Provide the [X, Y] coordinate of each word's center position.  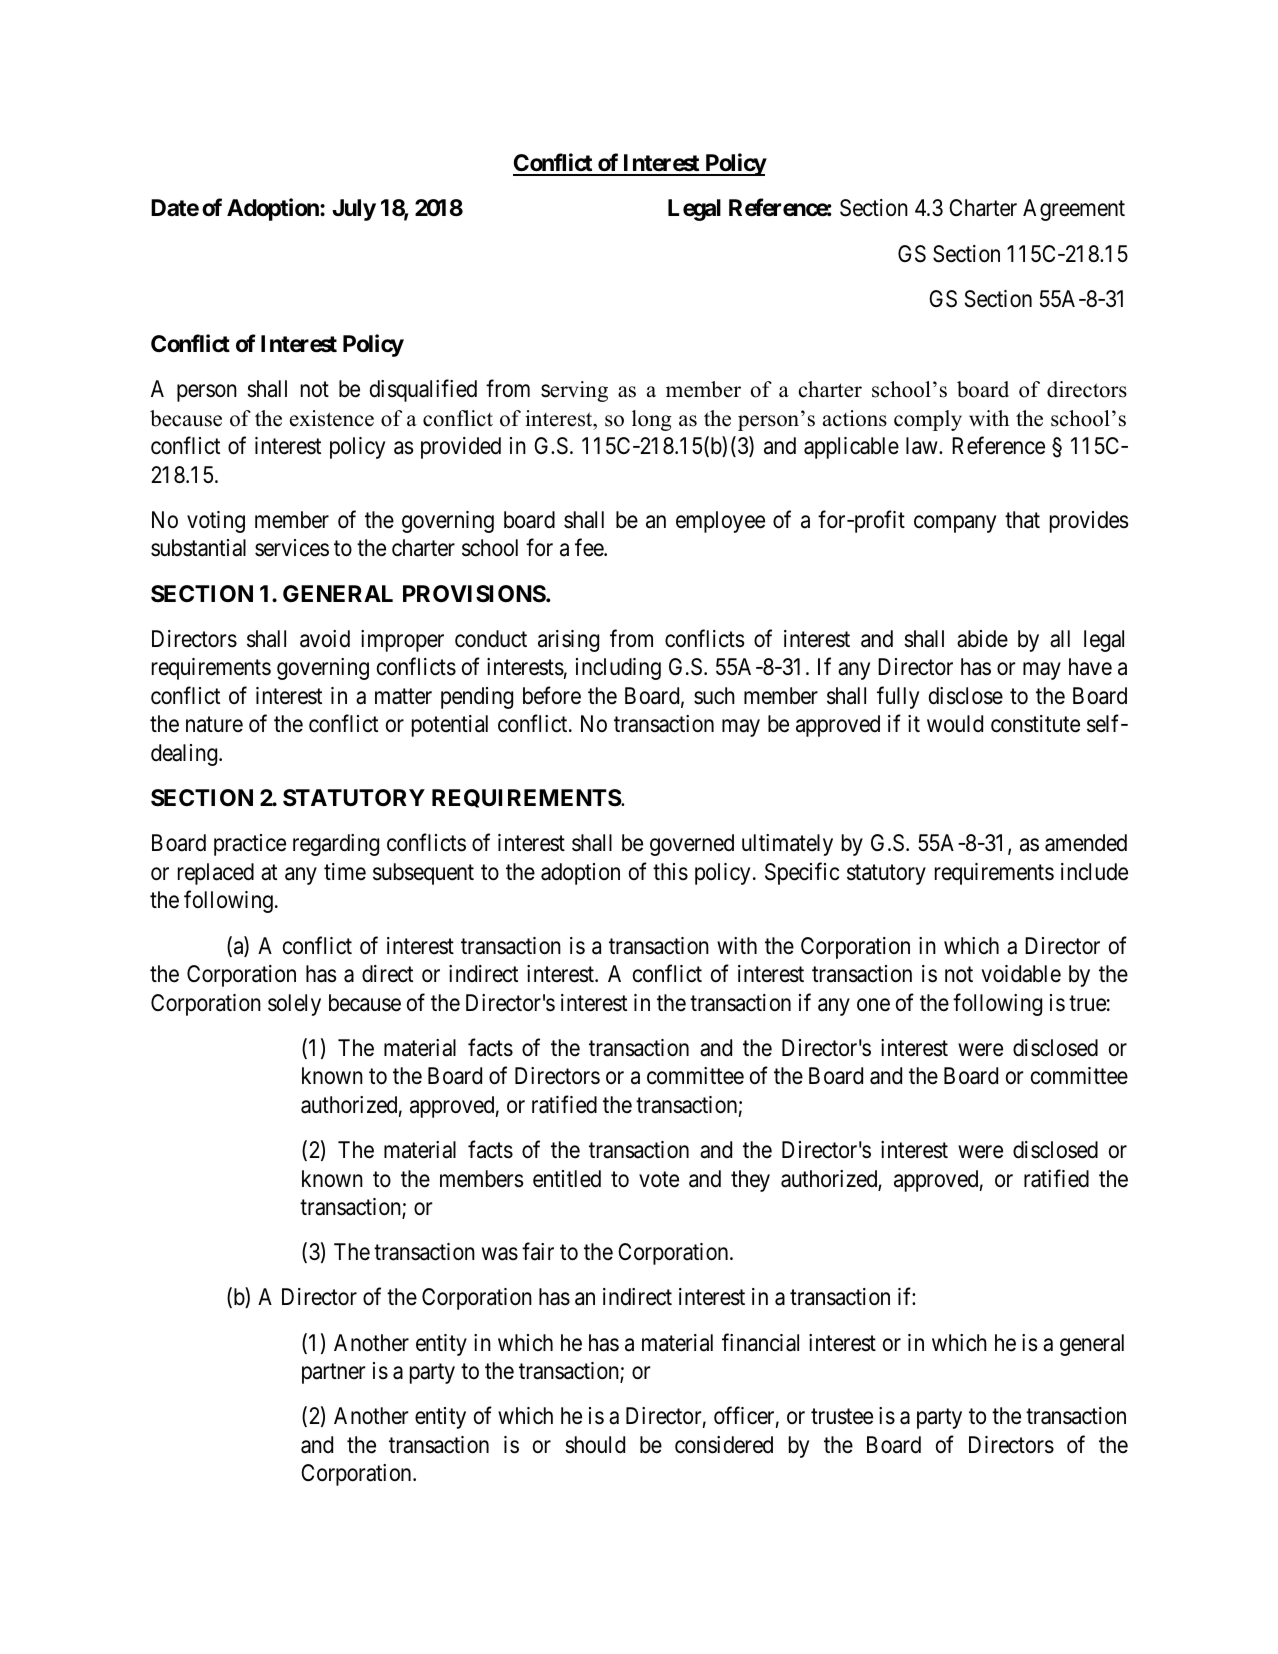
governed [692, 845]
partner [334, 1374]
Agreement [1074, 210]
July [354, 210]
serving [574, 391]
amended [1086, 843]
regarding [336, 845]
